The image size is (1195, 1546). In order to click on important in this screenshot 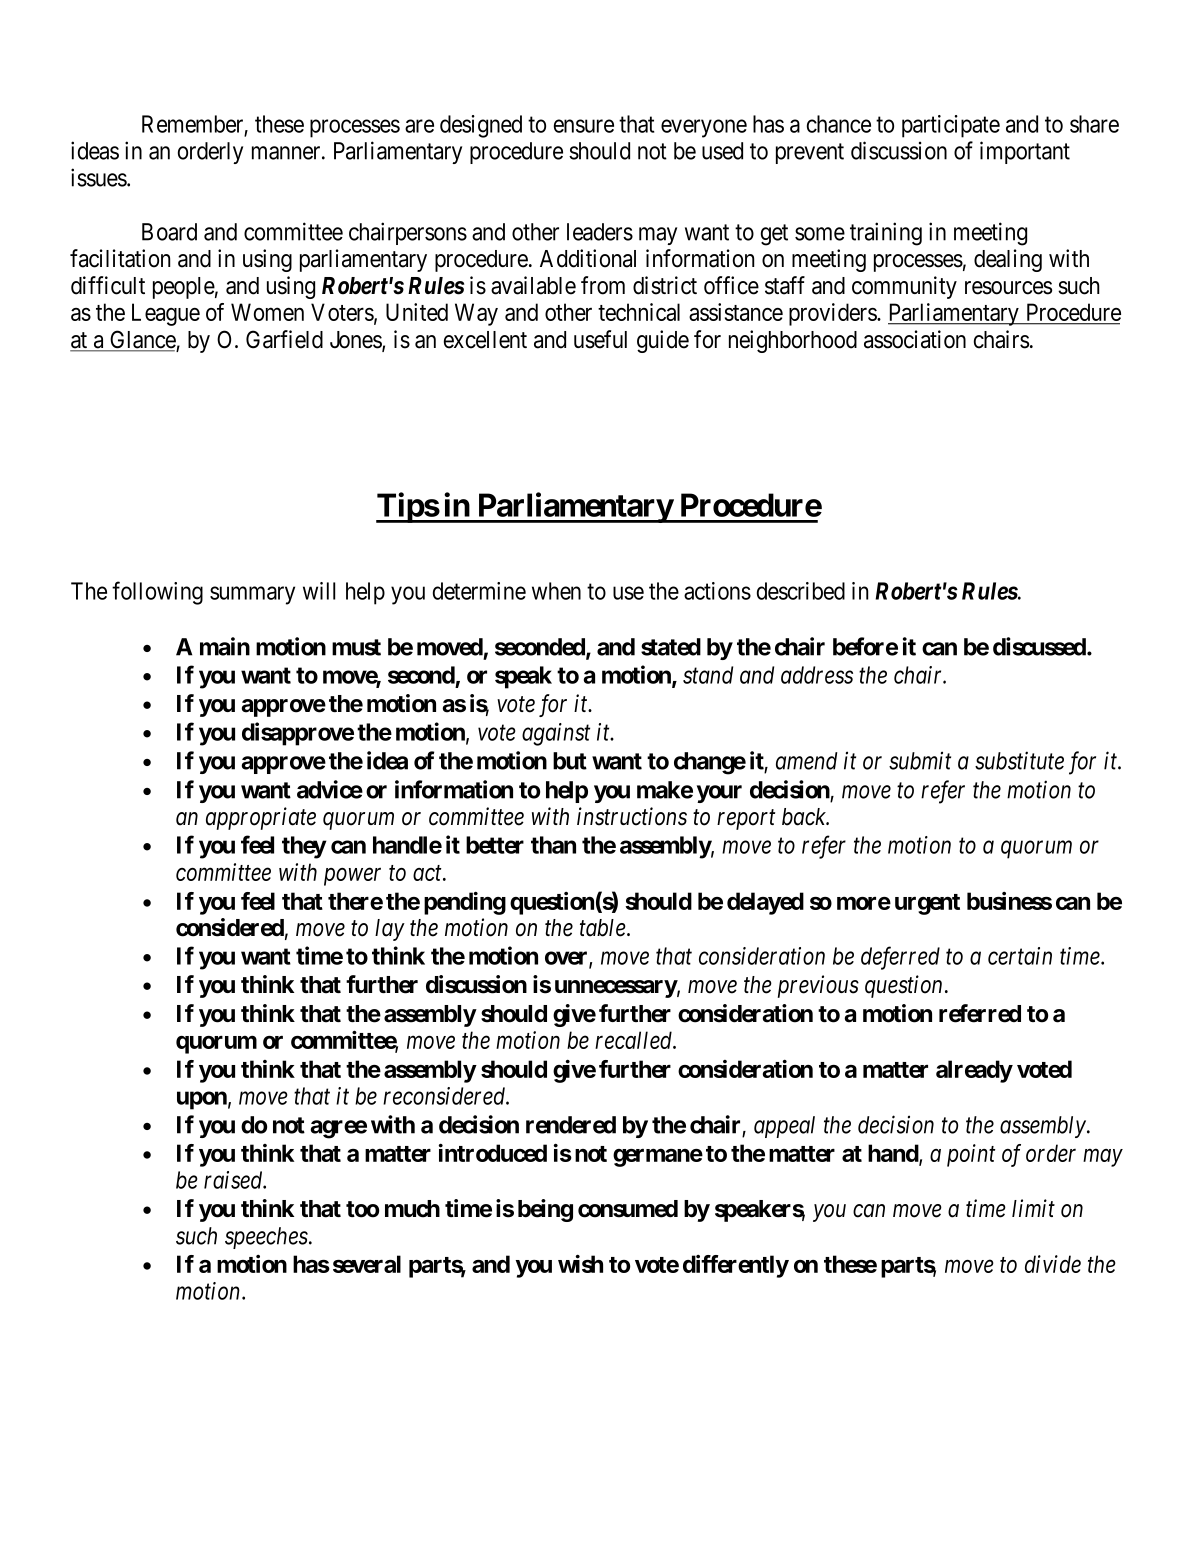, I will do `click(1025, 152)`.
